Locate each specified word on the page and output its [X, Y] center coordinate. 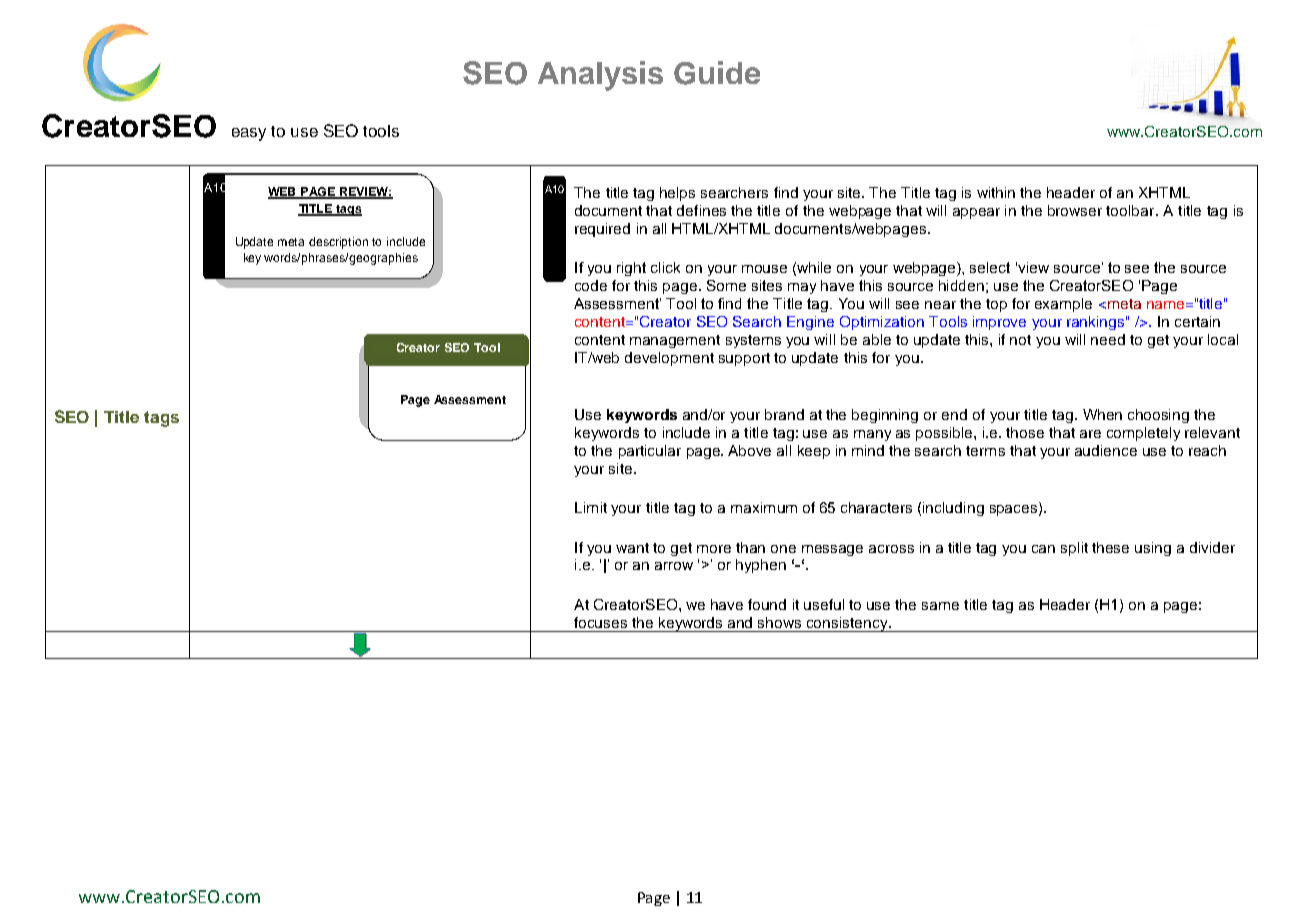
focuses [600, 622]
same [940, 606]
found [767, 604]
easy [249, 134]
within [996, 192]
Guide [717, 73]
